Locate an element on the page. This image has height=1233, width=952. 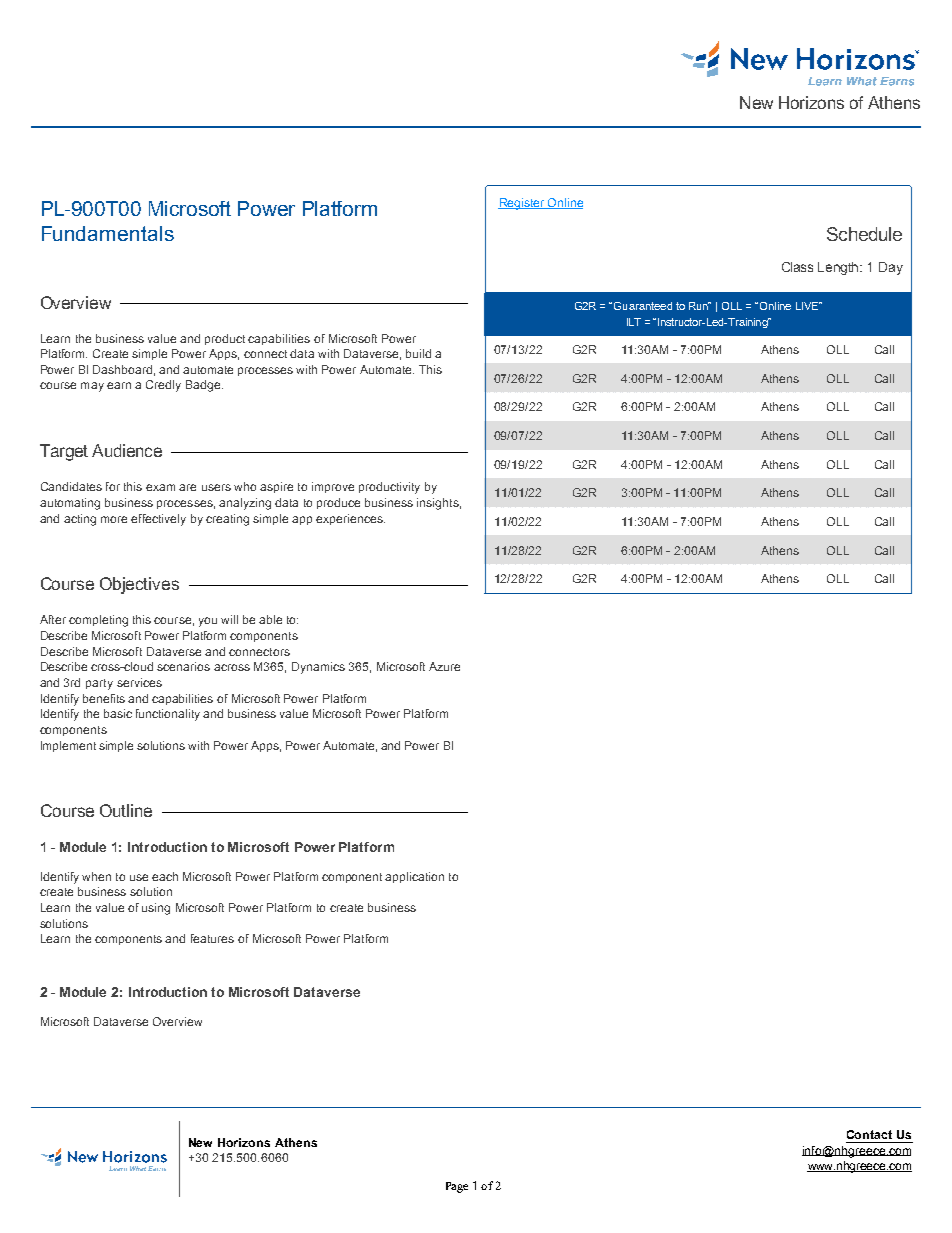
features is located at coordinates (212, 938).
